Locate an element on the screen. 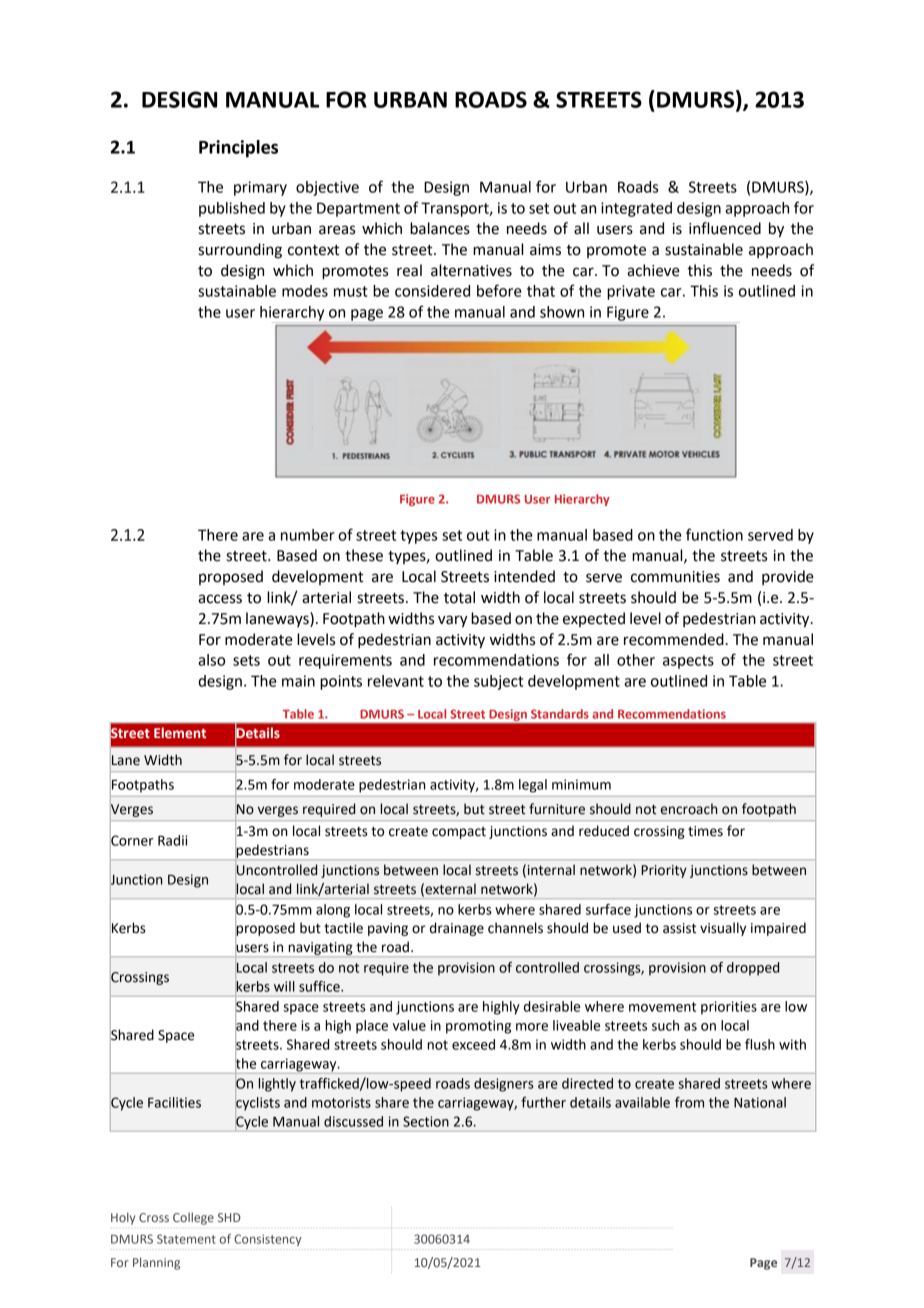 The height and width of the screenshot is (1308, 924). access is located at coordinates (220, 599).
